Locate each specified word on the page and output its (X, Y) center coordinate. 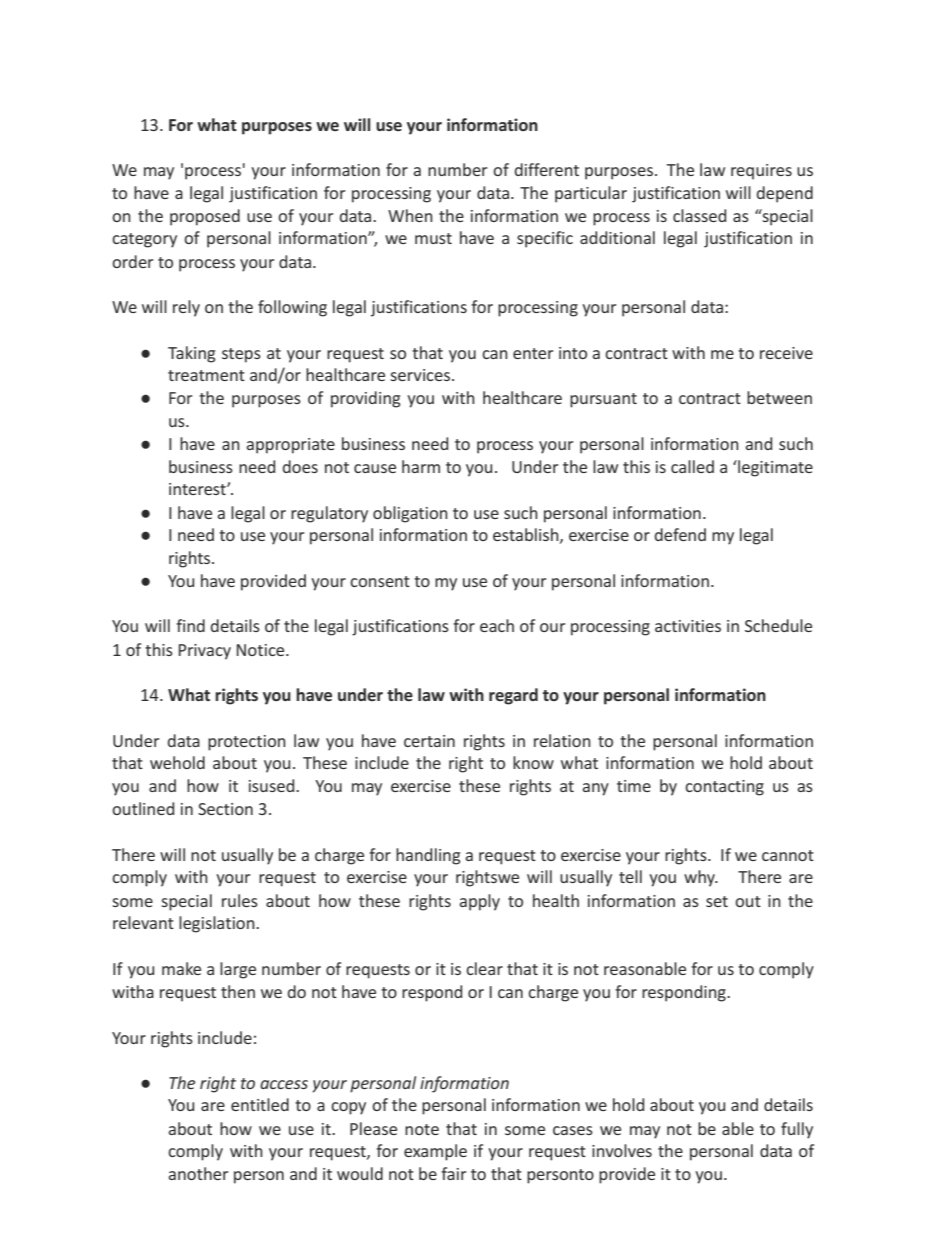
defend (680, 534)
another (198, 1173)
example (435, 1152)
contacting (724, 788)
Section (225, 809)
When (410, 215)
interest (198, 489)
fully (797, 1130)
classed (699, 215)
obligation (410, 514)
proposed (205, 217)
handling (428, 856)
